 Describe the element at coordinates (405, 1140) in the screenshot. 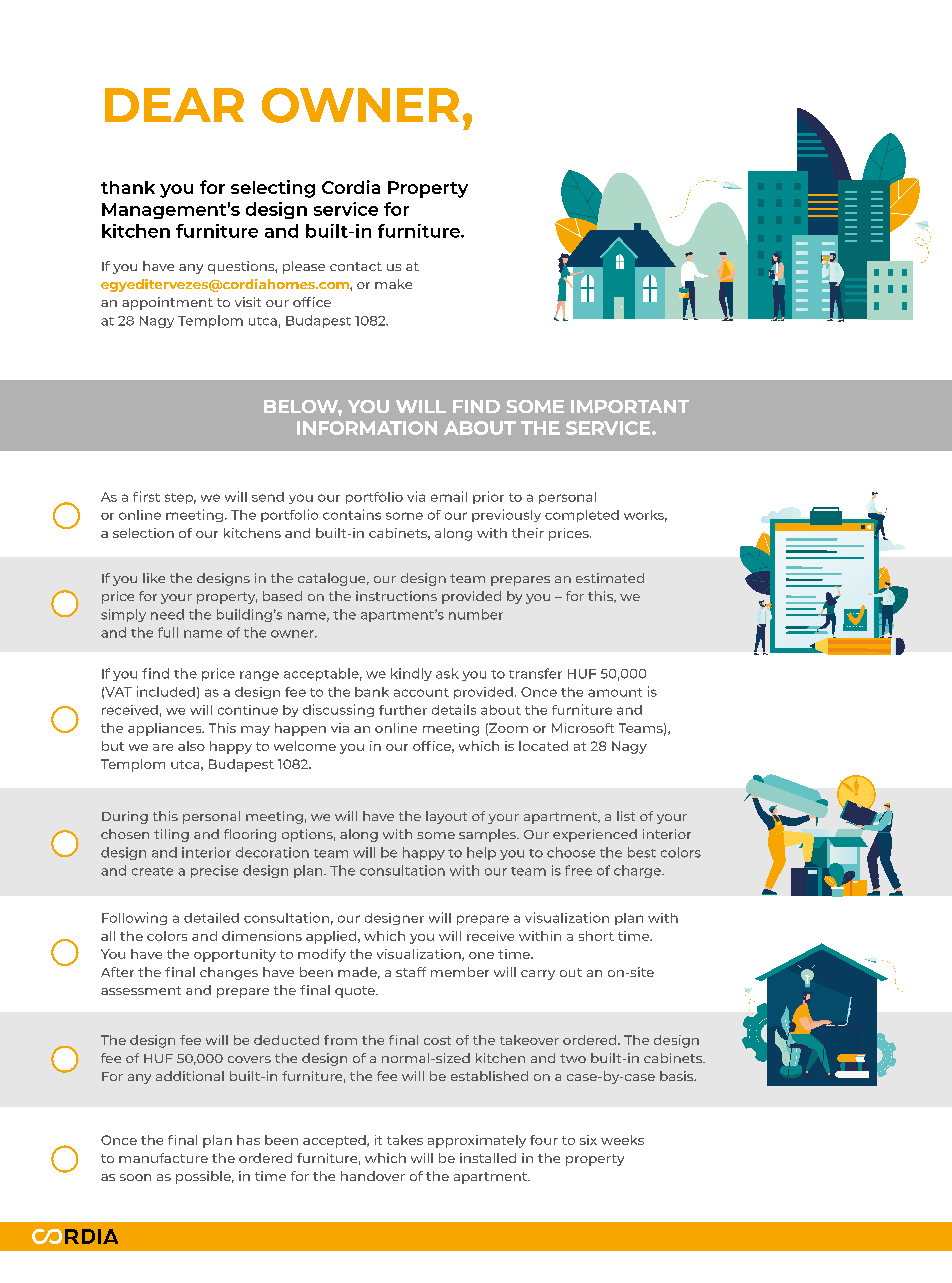

I see `takes` at that location.
